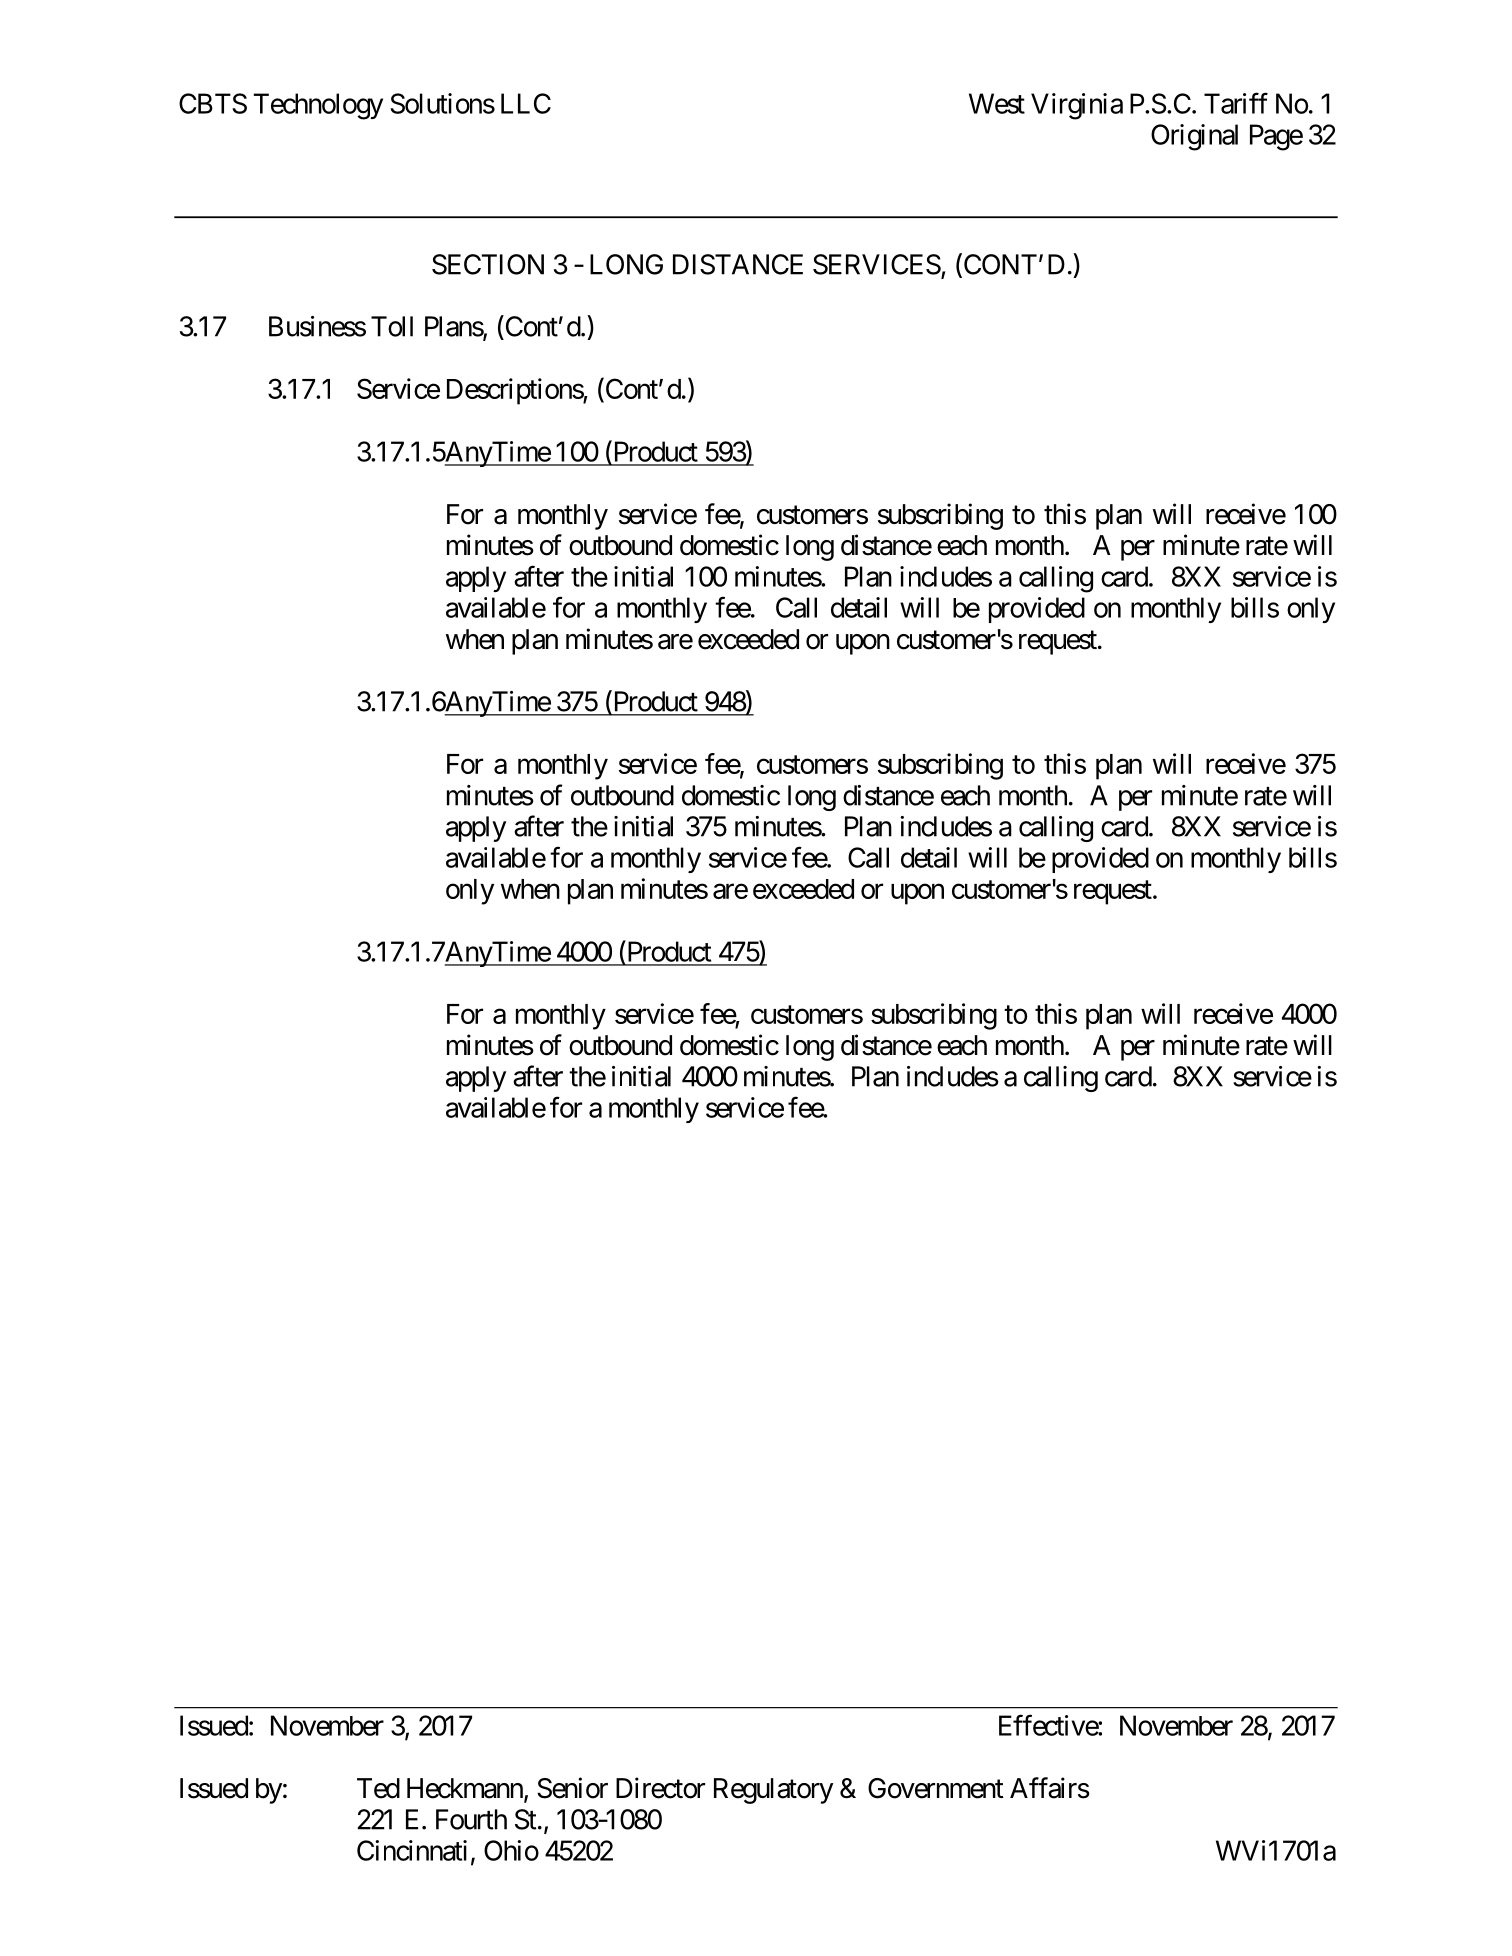 Image resolution: width=1512 pixels, height=1956 pixels. I want to click on LLC, so click(526, 103).
